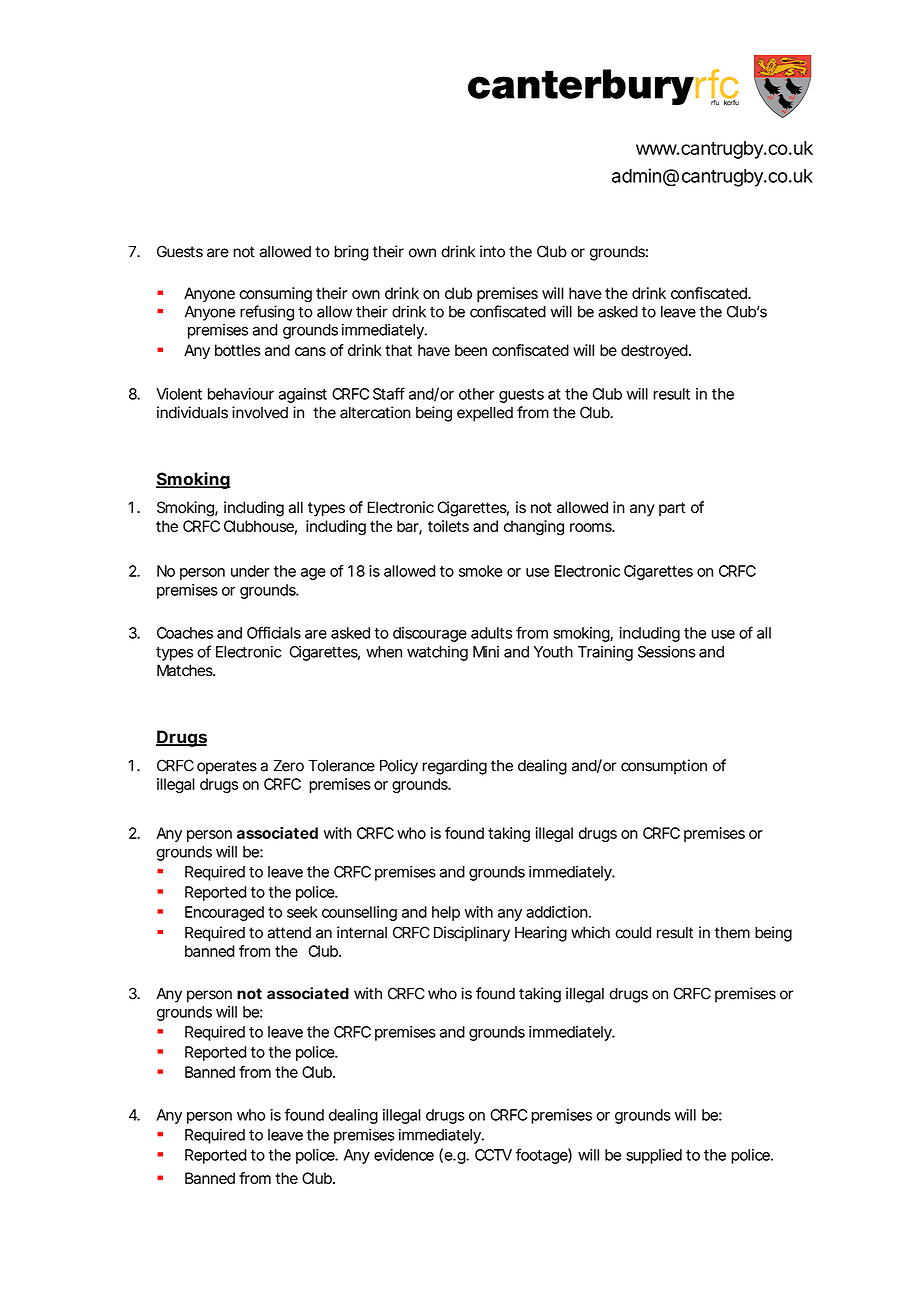 The height and width of the image is (1308, 924). I want to click on Officials, so click(274, 632).
